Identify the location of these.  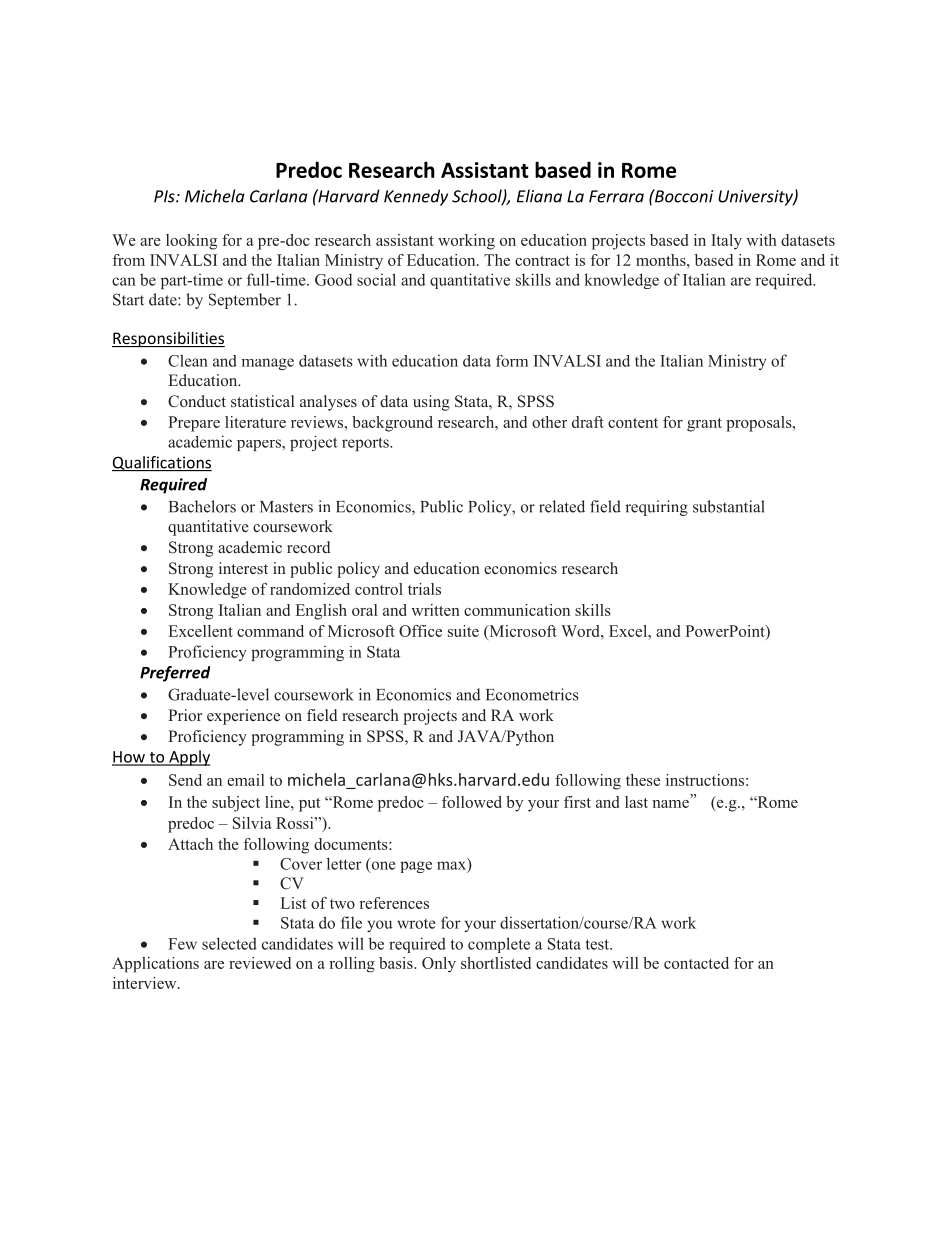
(643, 780).
